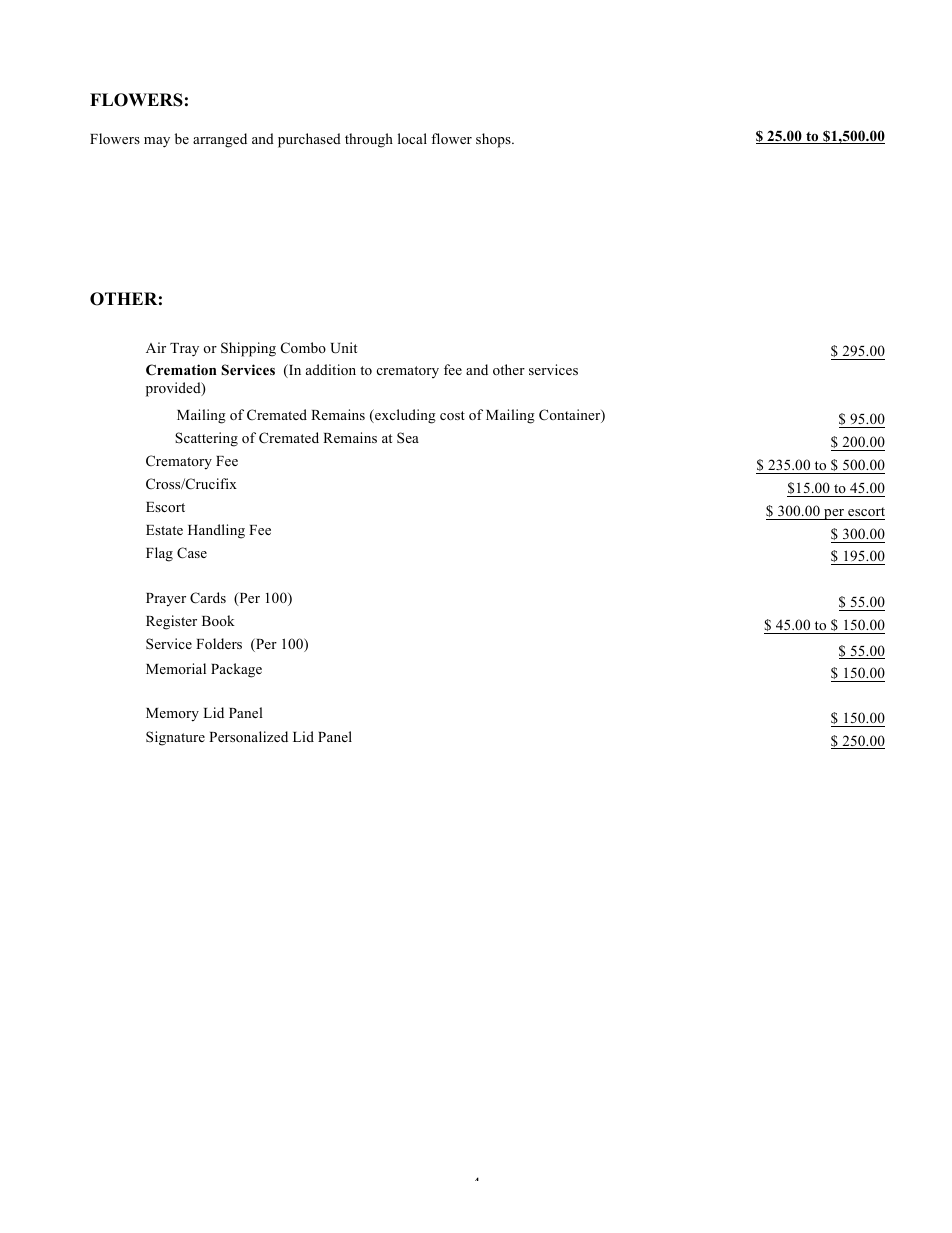 This screenshot has height=1233, width=952. What do you see at coordinates (452, 415) in the screenshot?
I see `cost` at bounding box center [452, 415].
